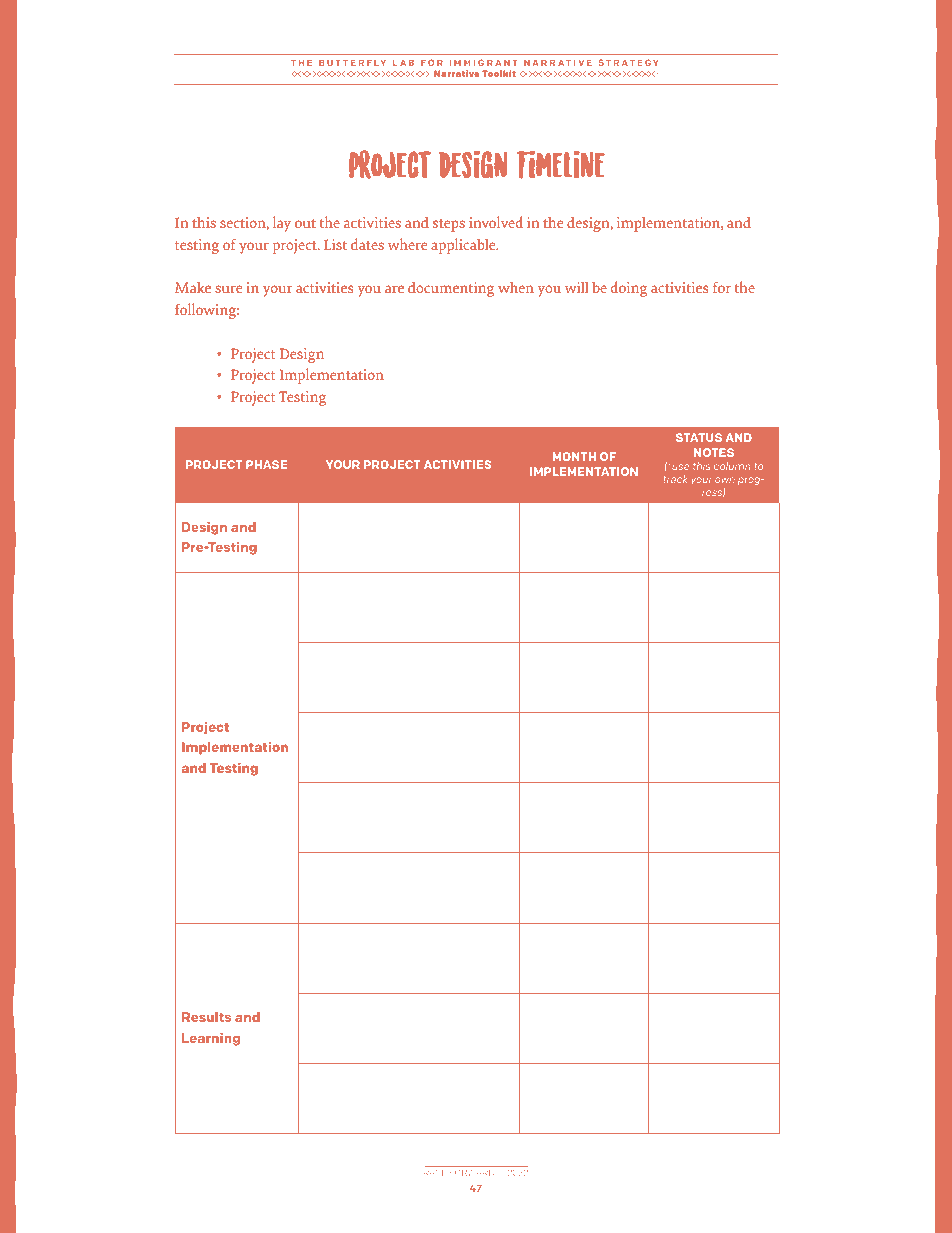 The width and height of the screenshot is (952, 1233). What do you see at coordinates (675, 479) in the screenshot?
I see `track` at bounding box center [675, 479].
